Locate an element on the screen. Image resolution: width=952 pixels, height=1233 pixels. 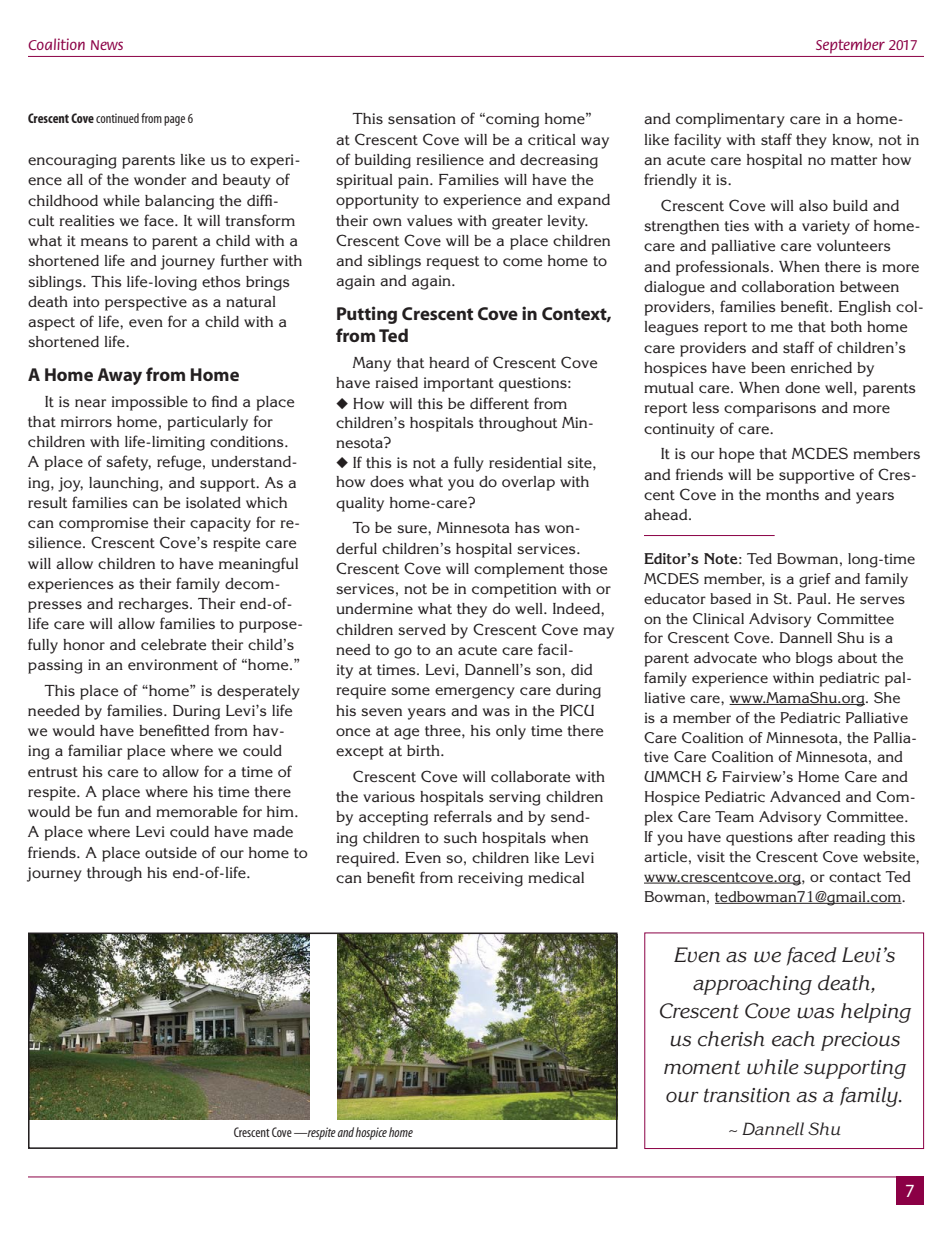
Advanced is located at coordinates (805, 796).
